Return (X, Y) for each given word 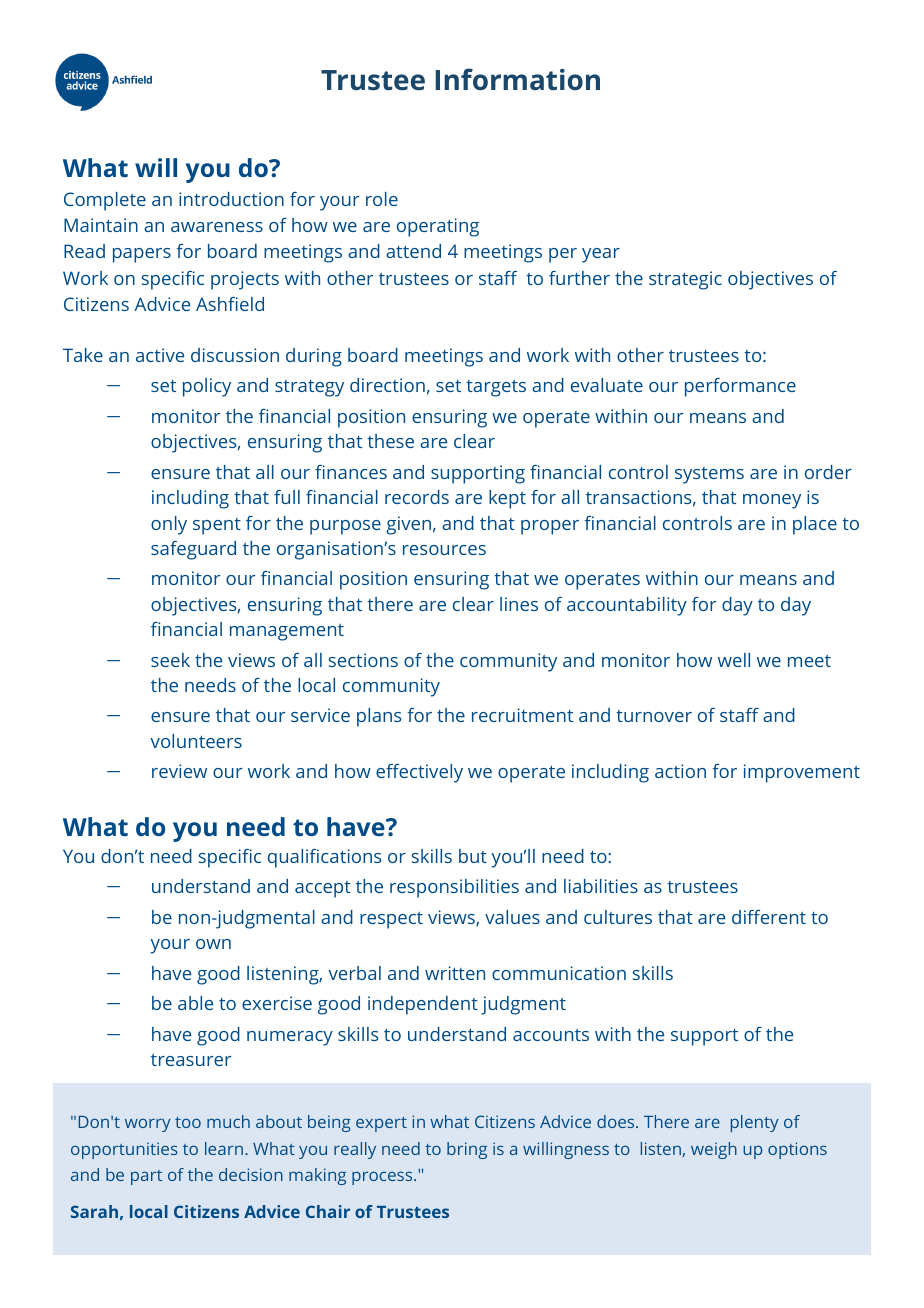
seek (170, 660)
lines (519, 604)
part (146, 1177)
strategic (685, 280)
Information (518, 79)
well (734, 660)
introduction (231, 199)
